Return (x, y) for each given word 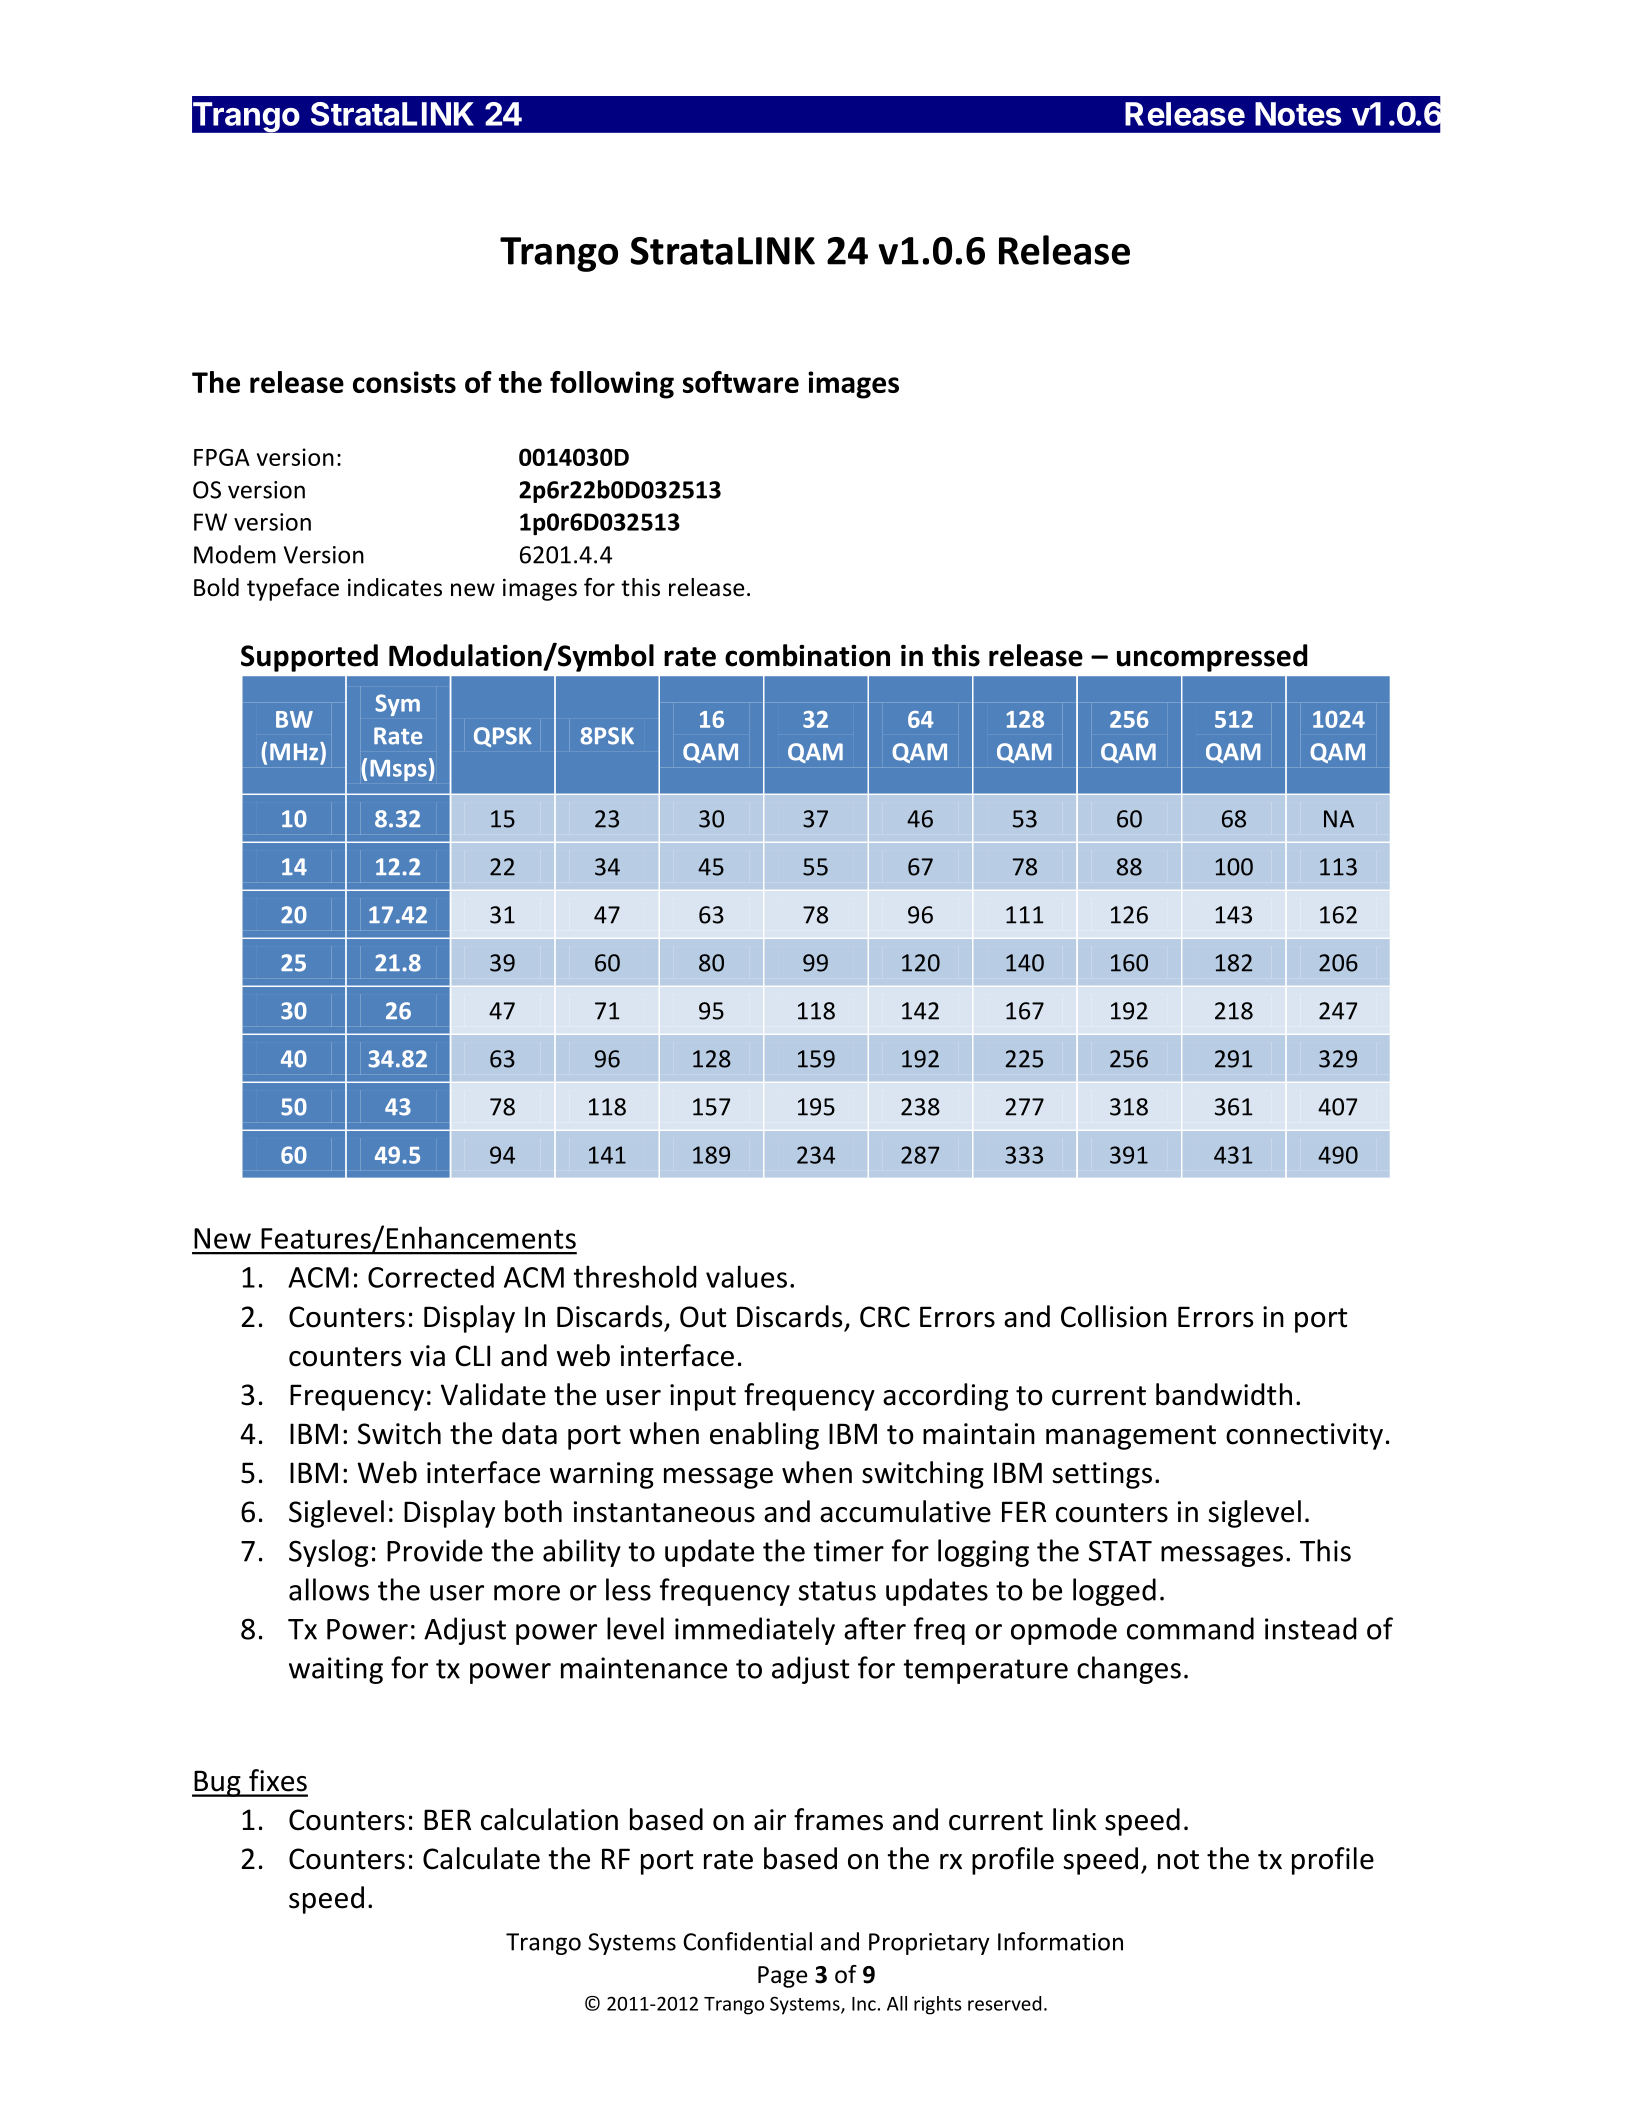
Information (1060, 1941)
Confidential (747, 1941)
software (741, 382)
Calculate (481, 1858)
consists (404, 382)
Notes (1298, 114)
